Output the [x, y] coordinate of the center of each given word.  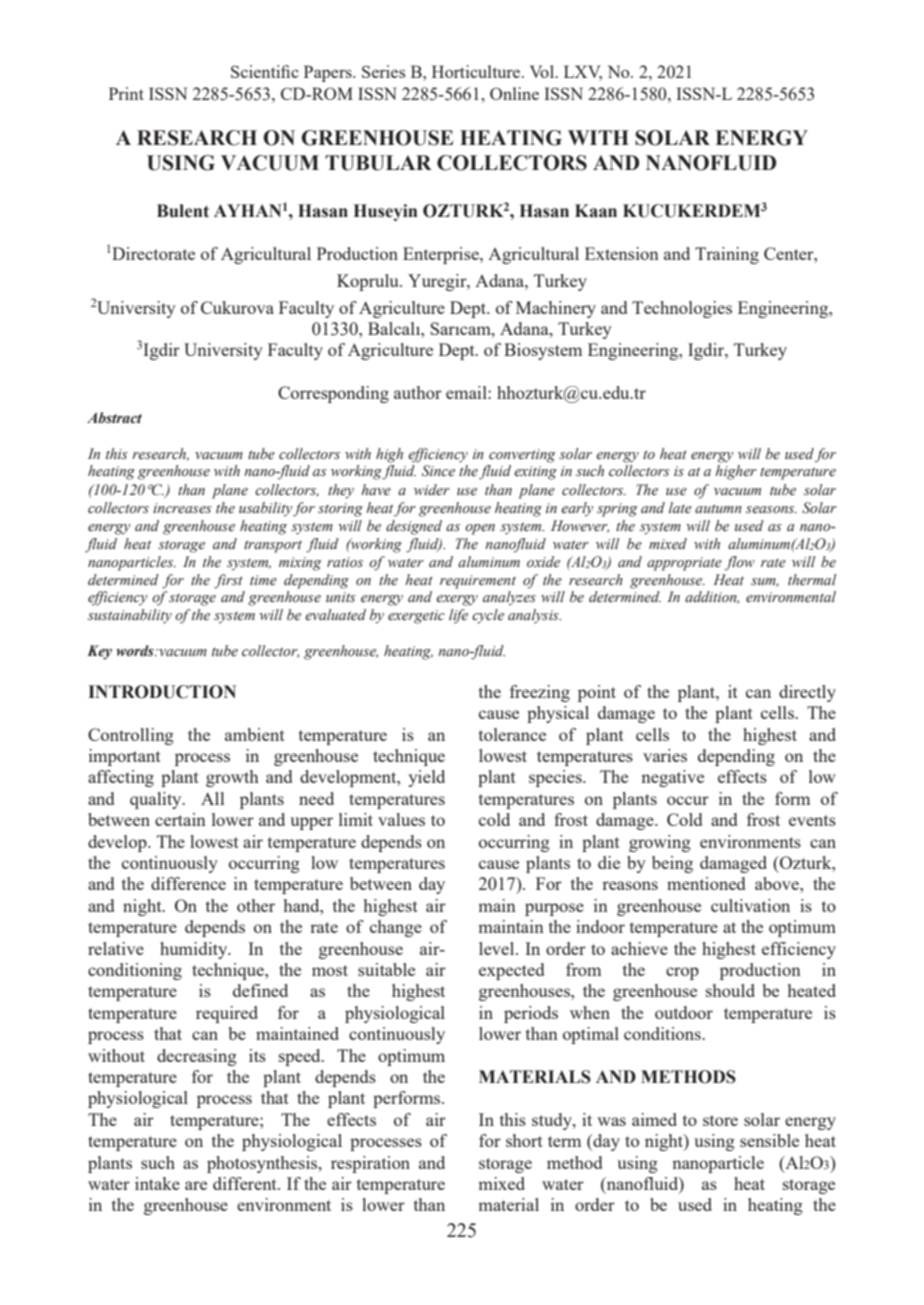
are [196, 1185]
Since [438, 471]
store [720, 1120]
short [524, 1140]
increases [182, 508]
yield [426, 778]
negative [672, 778]
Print [126, 93]
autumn [718, 508]
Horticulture [477, 71]
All [212, 798]
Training [727, 255]
